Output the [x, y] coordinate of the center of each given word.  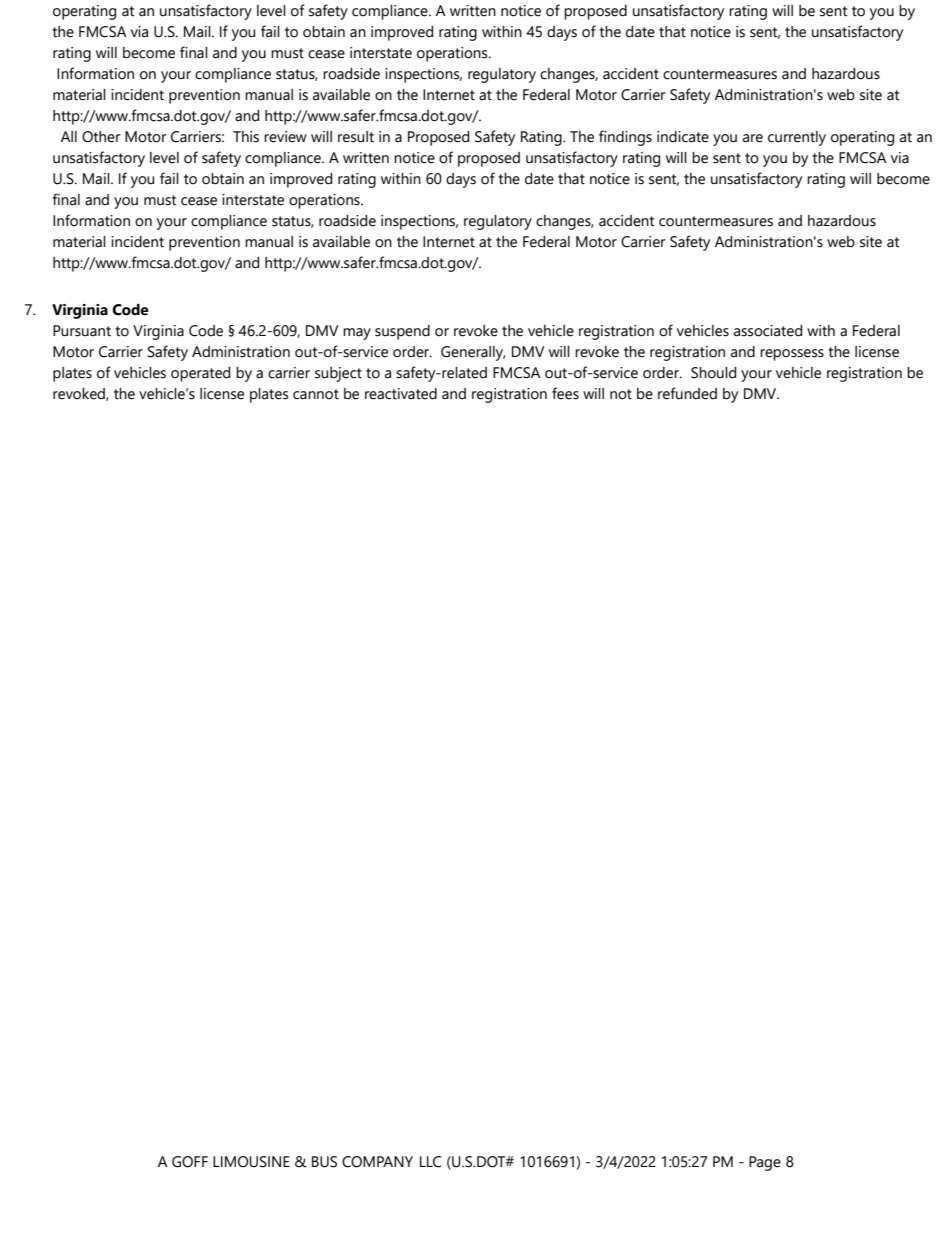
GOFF [190, 1162]
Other [101, 137]
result [356, 137]
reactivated [401, 394]
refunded [687, 393]
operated [200, 374]
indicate [683, 137]
